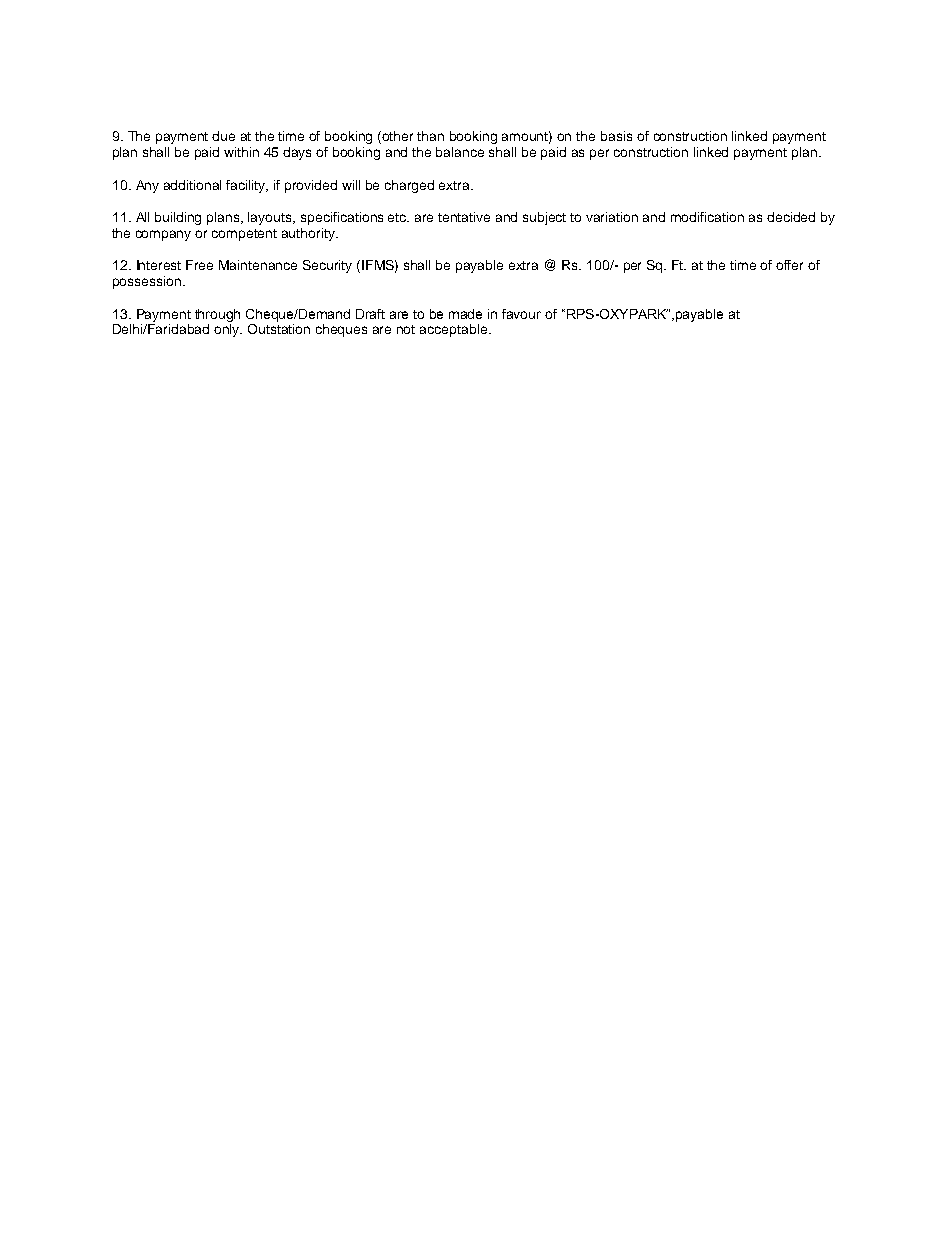  I want to click on basis, so click(616, 136).
